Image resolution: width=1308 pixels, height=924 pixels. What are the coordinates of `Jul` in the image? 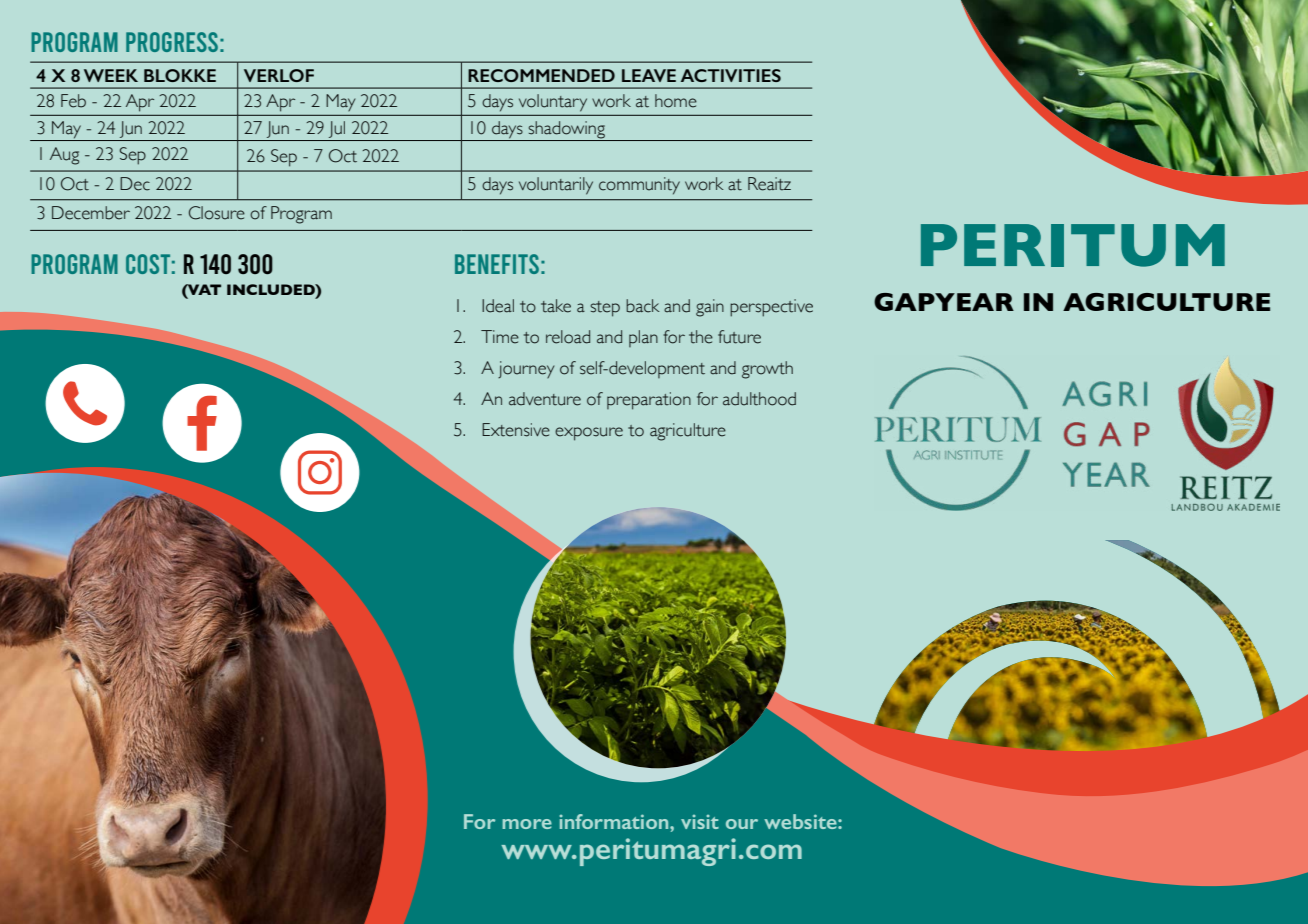 It's located at (337, 131).
